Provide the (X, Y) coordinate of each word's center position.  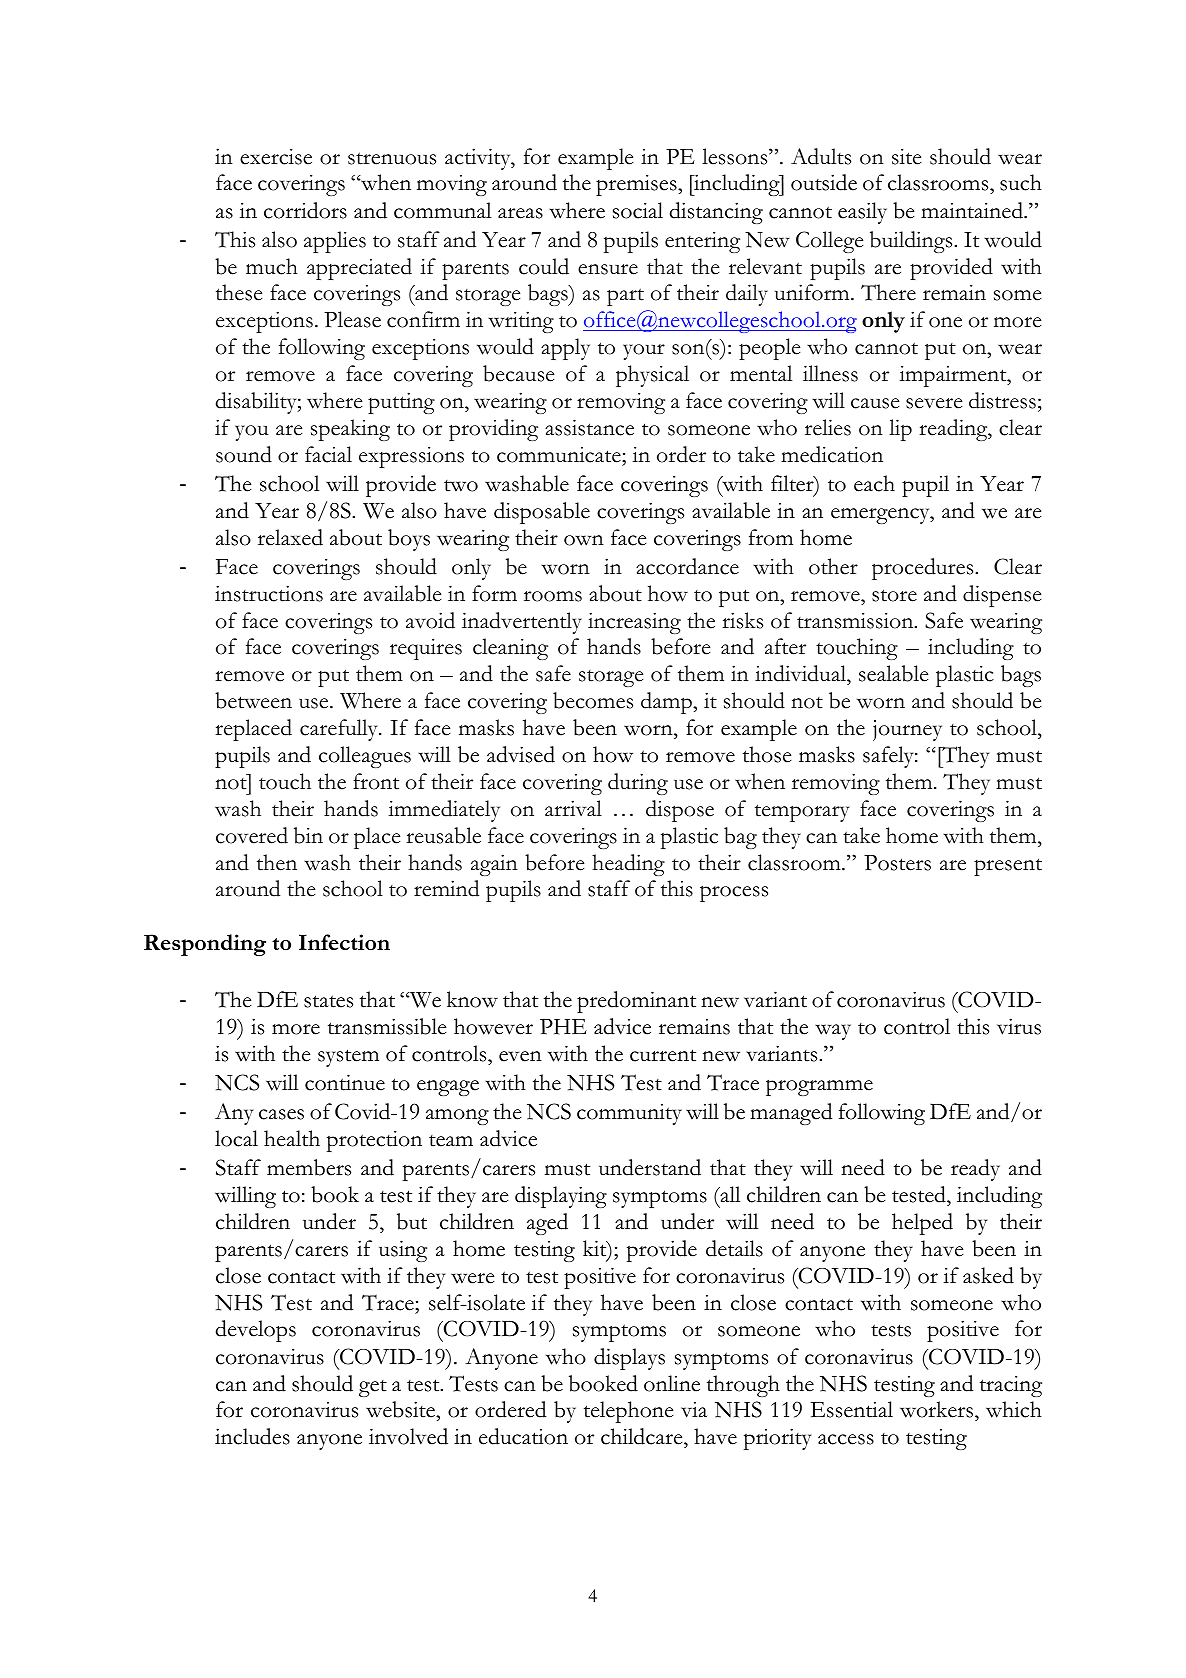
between (253, 700)
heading (628, 865)
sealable (893, 673)
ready (975, 1170)
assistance (589, 427)
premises (637, 185)
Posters (897, 863)
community (629, 1114)
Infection (344, 942)
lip (900, 430)
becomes (593, 700)
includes (252, 1436)
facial (328, 454)
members (309, 1167)
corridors (305, 210)
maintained (973, 210)
